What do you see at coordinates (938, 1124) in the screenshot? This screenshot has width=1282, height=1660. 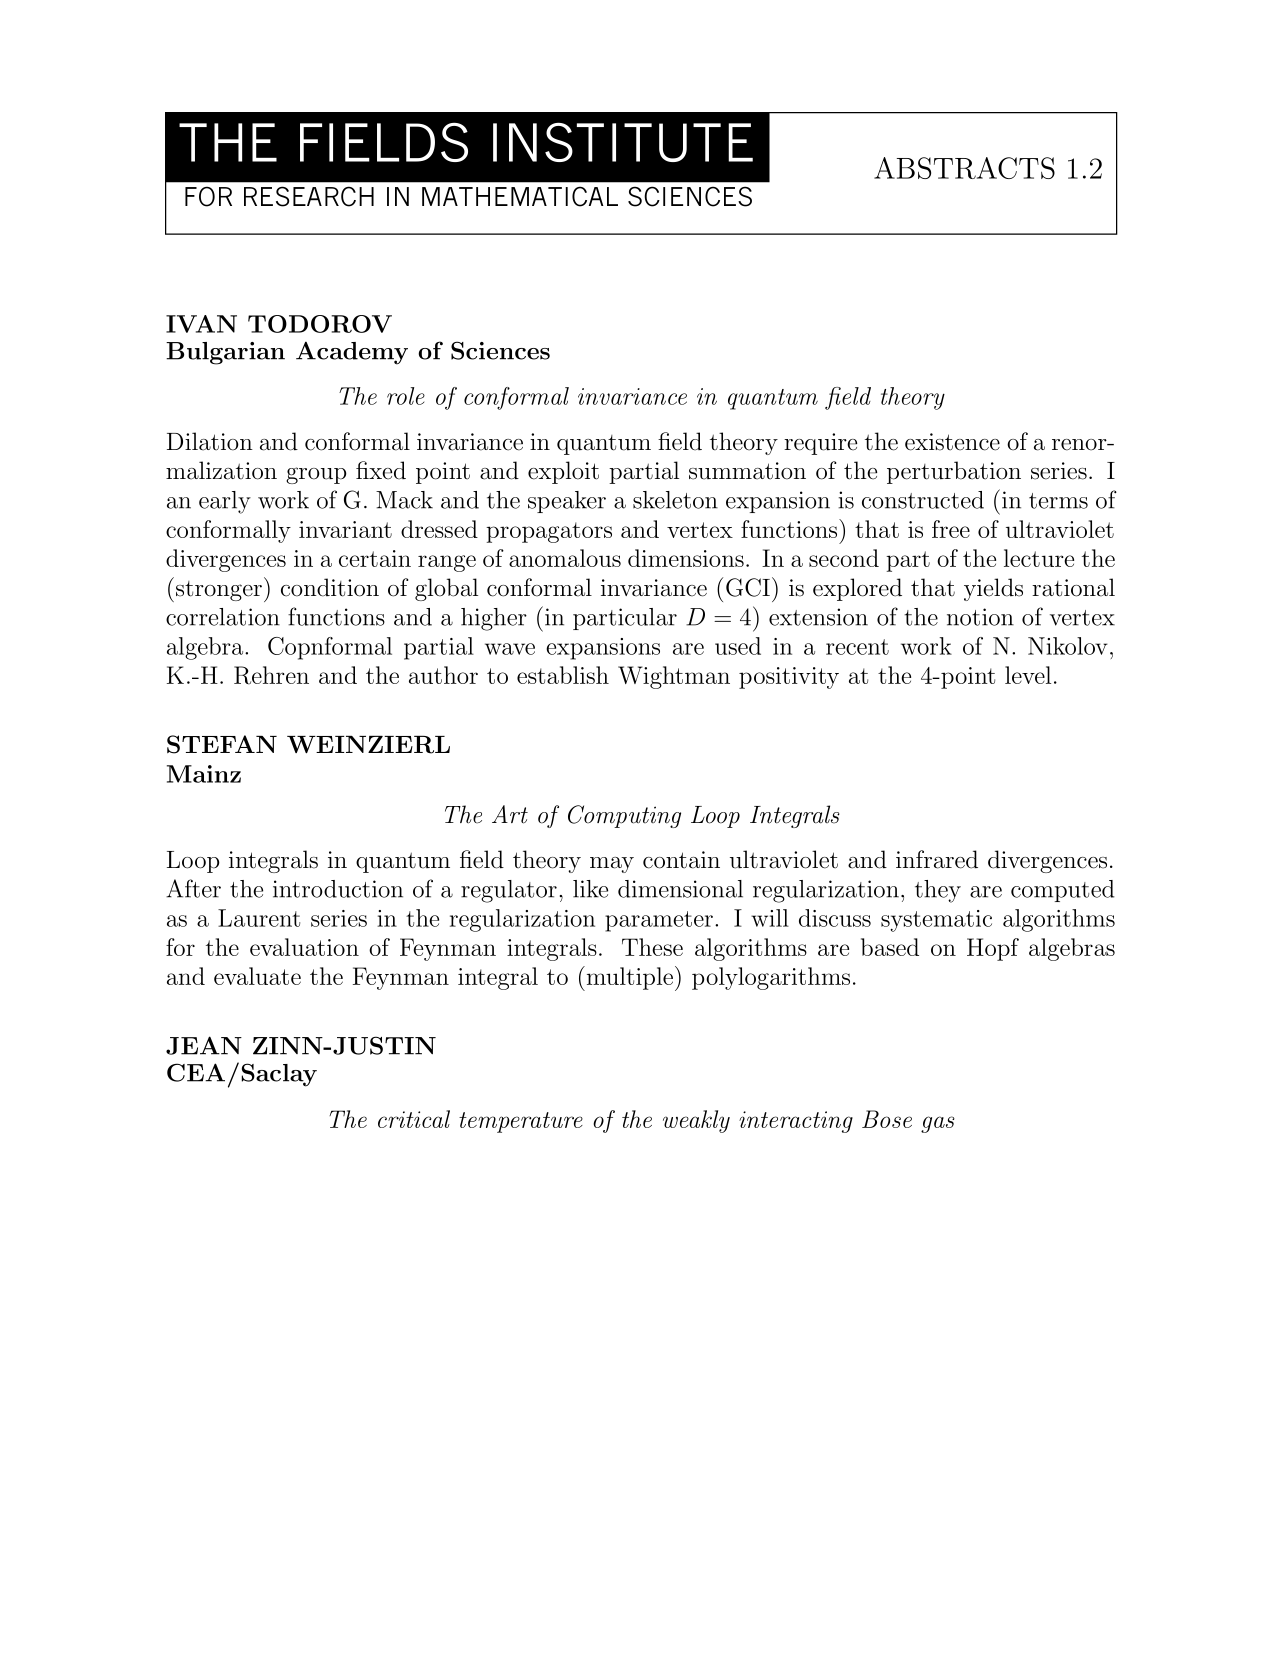 I see `gas` at bounding box center [938, 1124].
